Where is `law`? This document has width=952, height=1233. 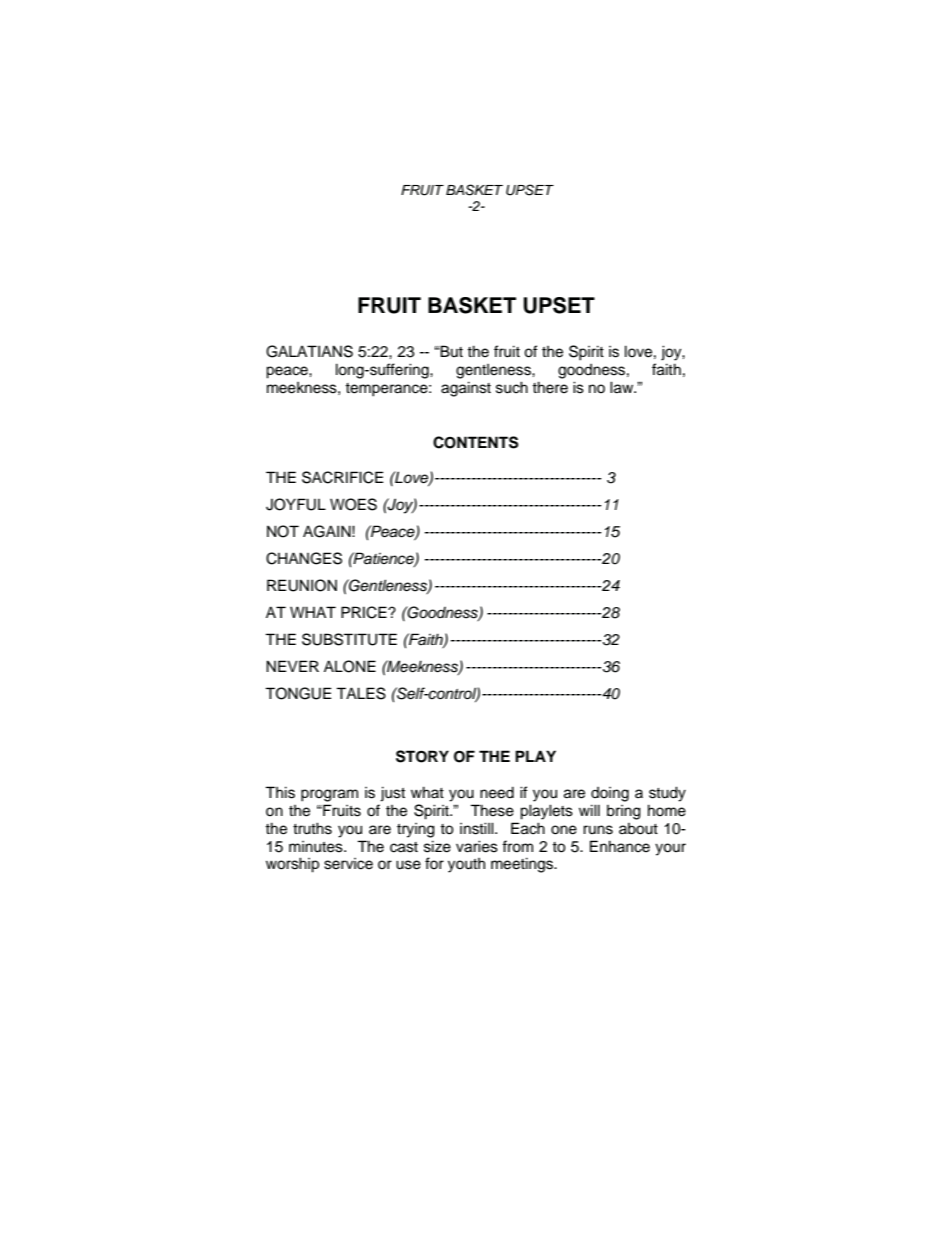
law is located at coordinates (623, 387).
